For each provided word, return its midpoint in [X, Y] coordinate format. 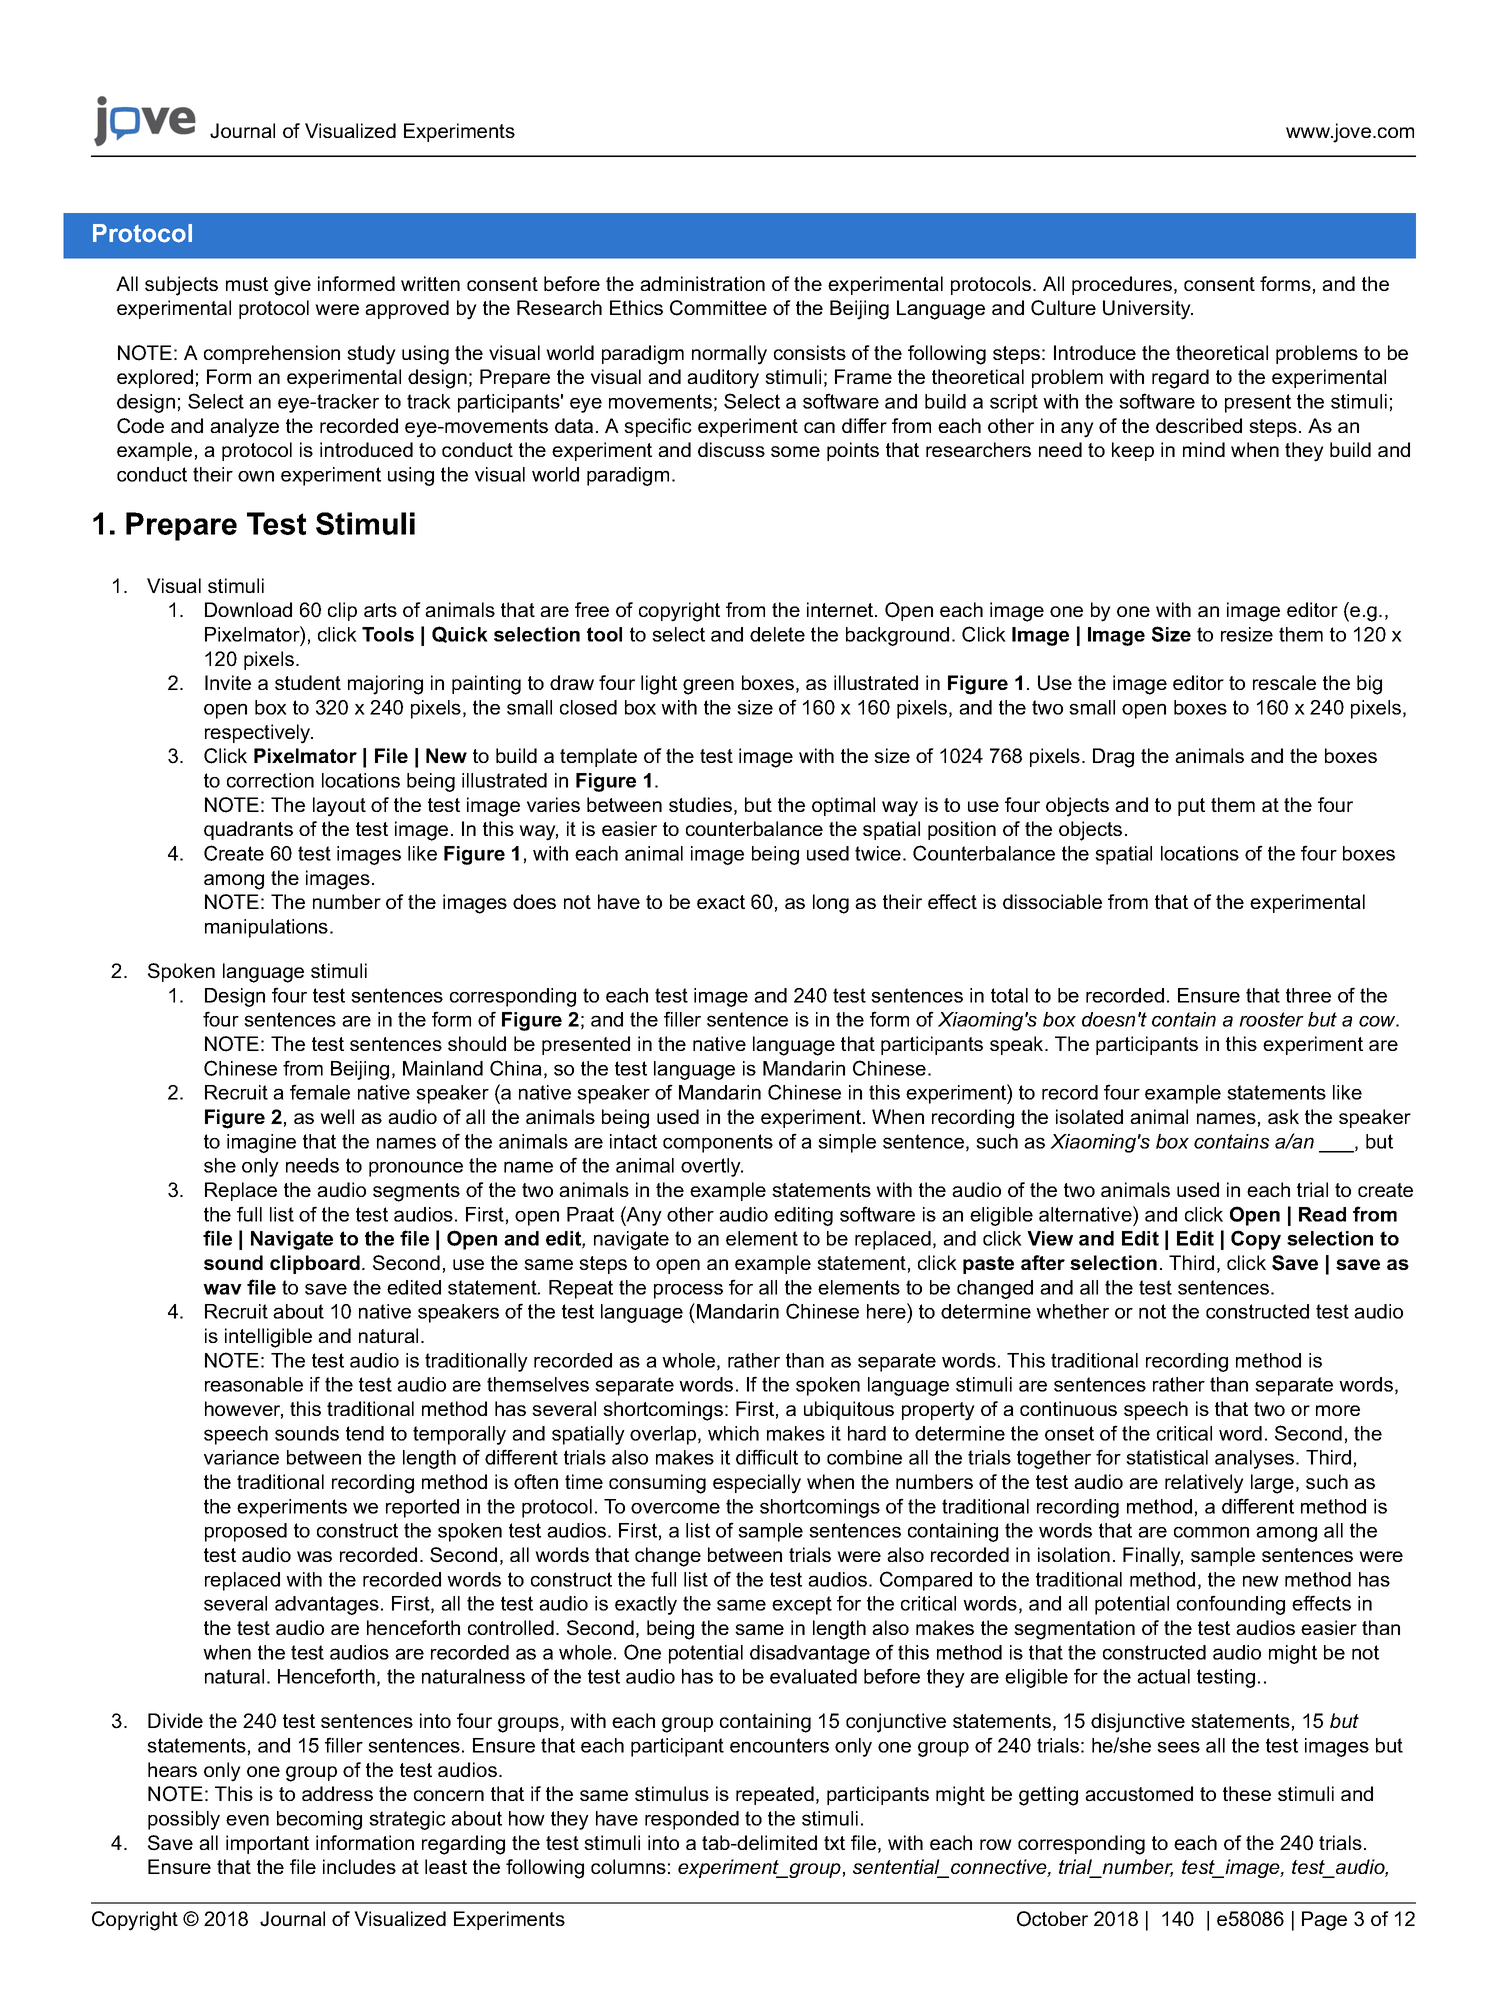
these [1247, 1793]
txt [834, 1843]
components [718, 1143]
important [267, 1844]
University [1148, 310]
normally [729, 355]
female [320, 1092]
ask [1283, 1116]
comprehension [272, 354]
